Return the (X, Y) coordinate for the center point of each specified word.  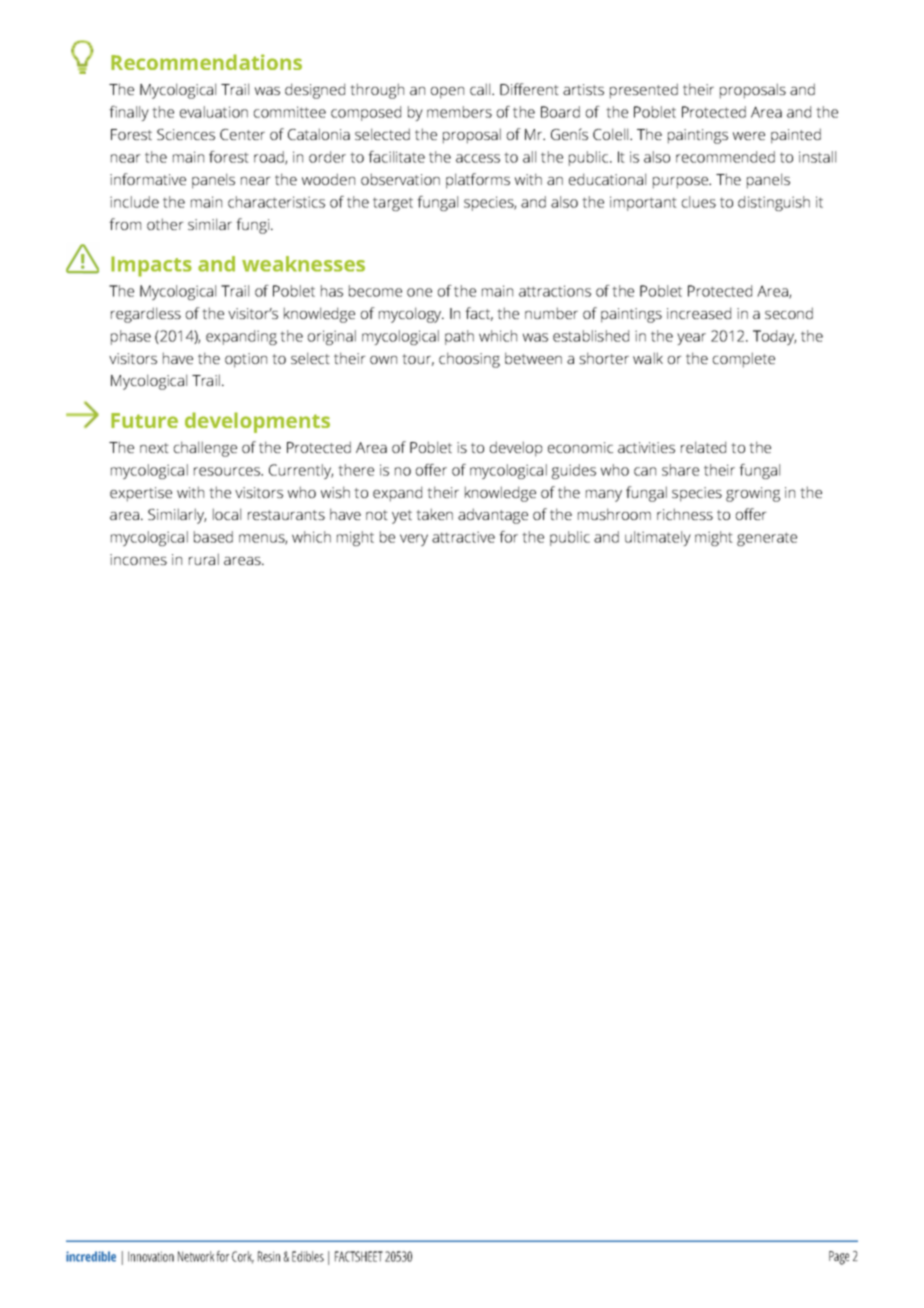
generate (767, 539)
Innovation (151, 1256)
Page (839, 1258)
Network (196, 1256)
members (459, 112)
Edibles (308, 1256)
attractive (463, 537)
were (749, 136)
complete (744, 360)
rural (204, 559)
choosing (469, 360)
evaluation (214, 112)
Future (144, 420)
